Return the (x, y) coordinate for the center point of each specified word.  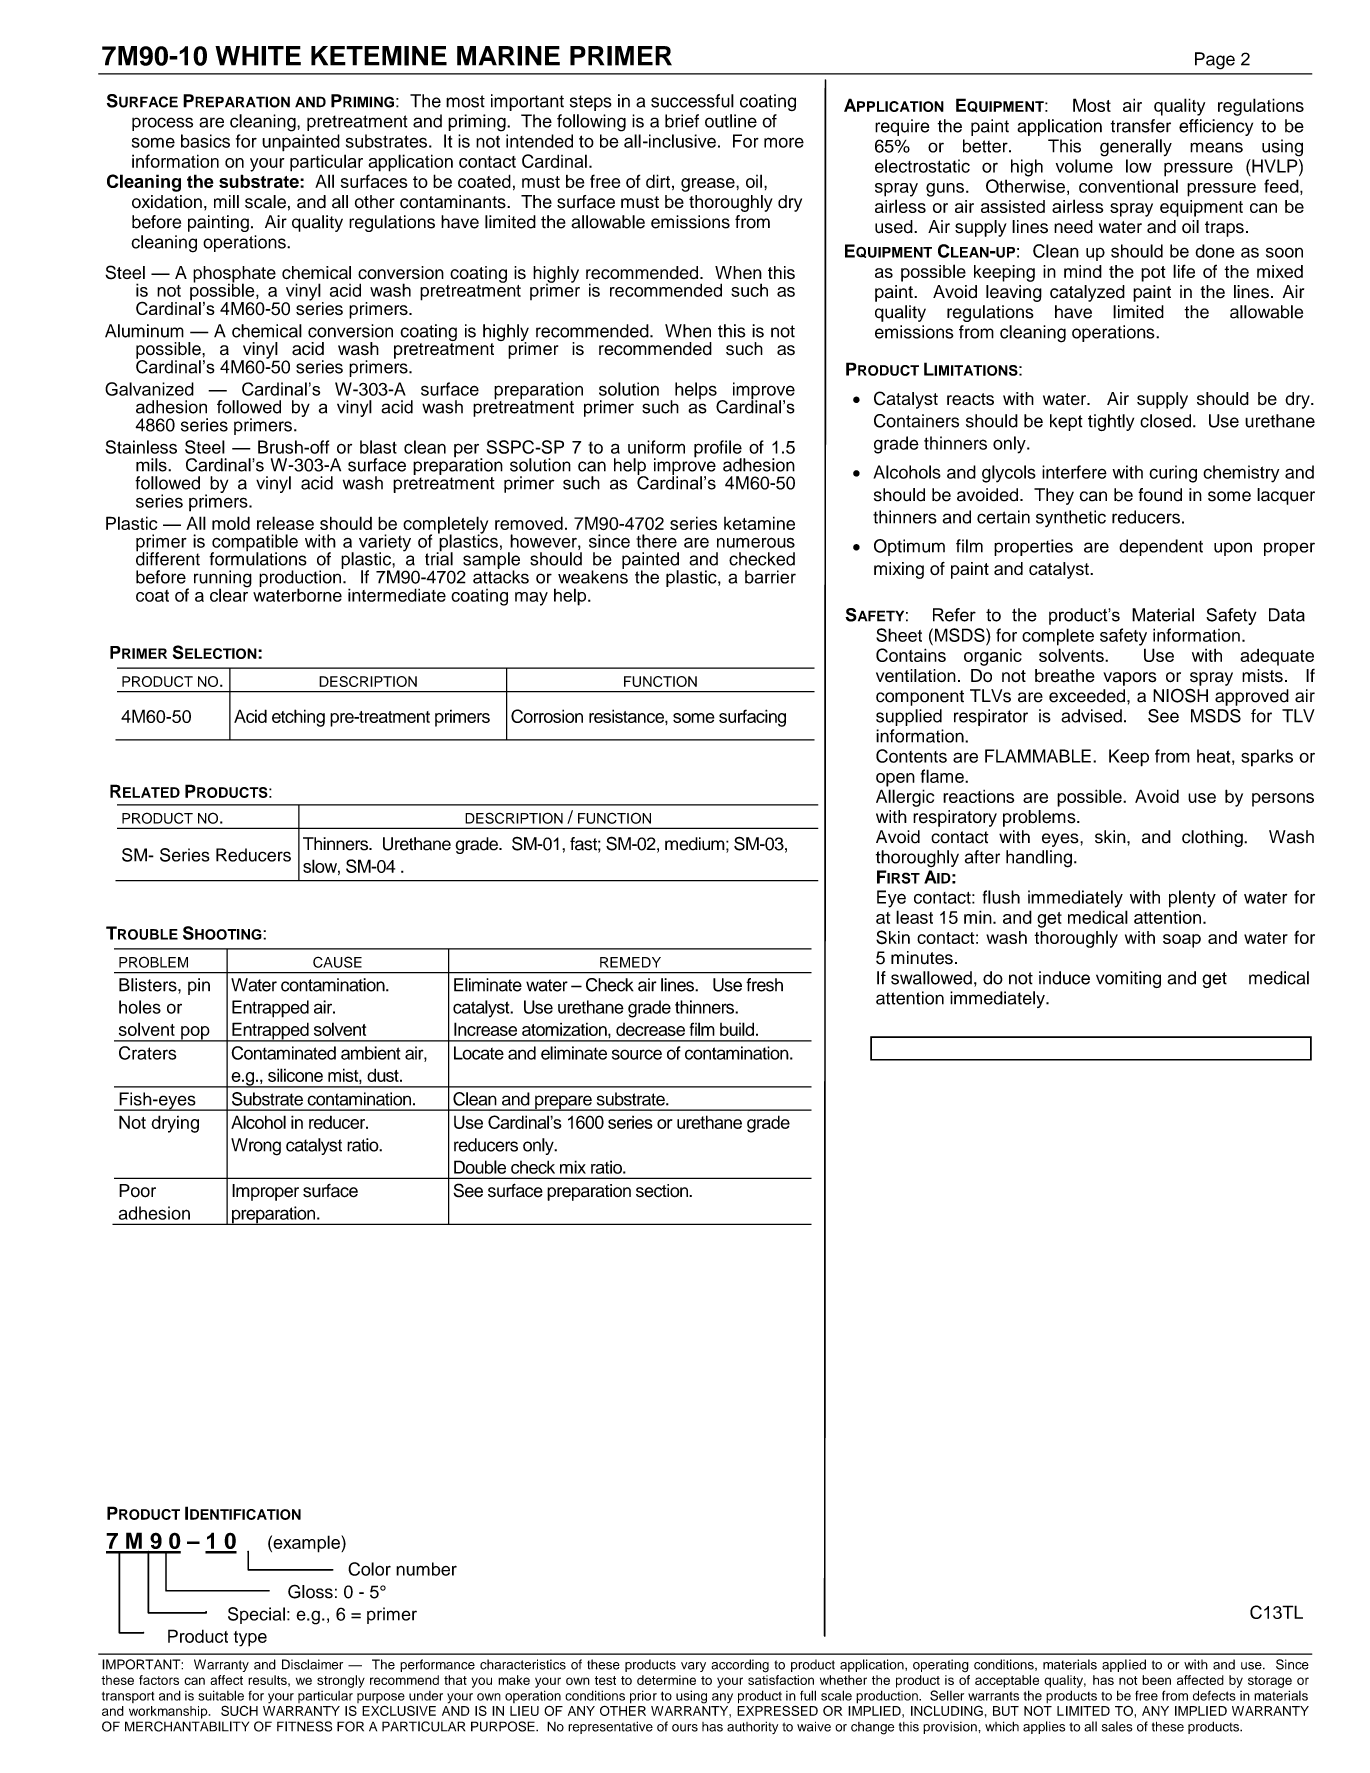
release (285, 523)
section (663, 1191)
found (1160, 495)
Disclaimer (312, 1664)
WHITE (258, 56)
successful (692, 101)
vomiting (1128, 979)
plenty (1192, 899)
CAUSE (337, 962)
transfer (1140, 126)
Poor (137, 1191)
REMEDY (630, 962)
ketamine (759, 523)
